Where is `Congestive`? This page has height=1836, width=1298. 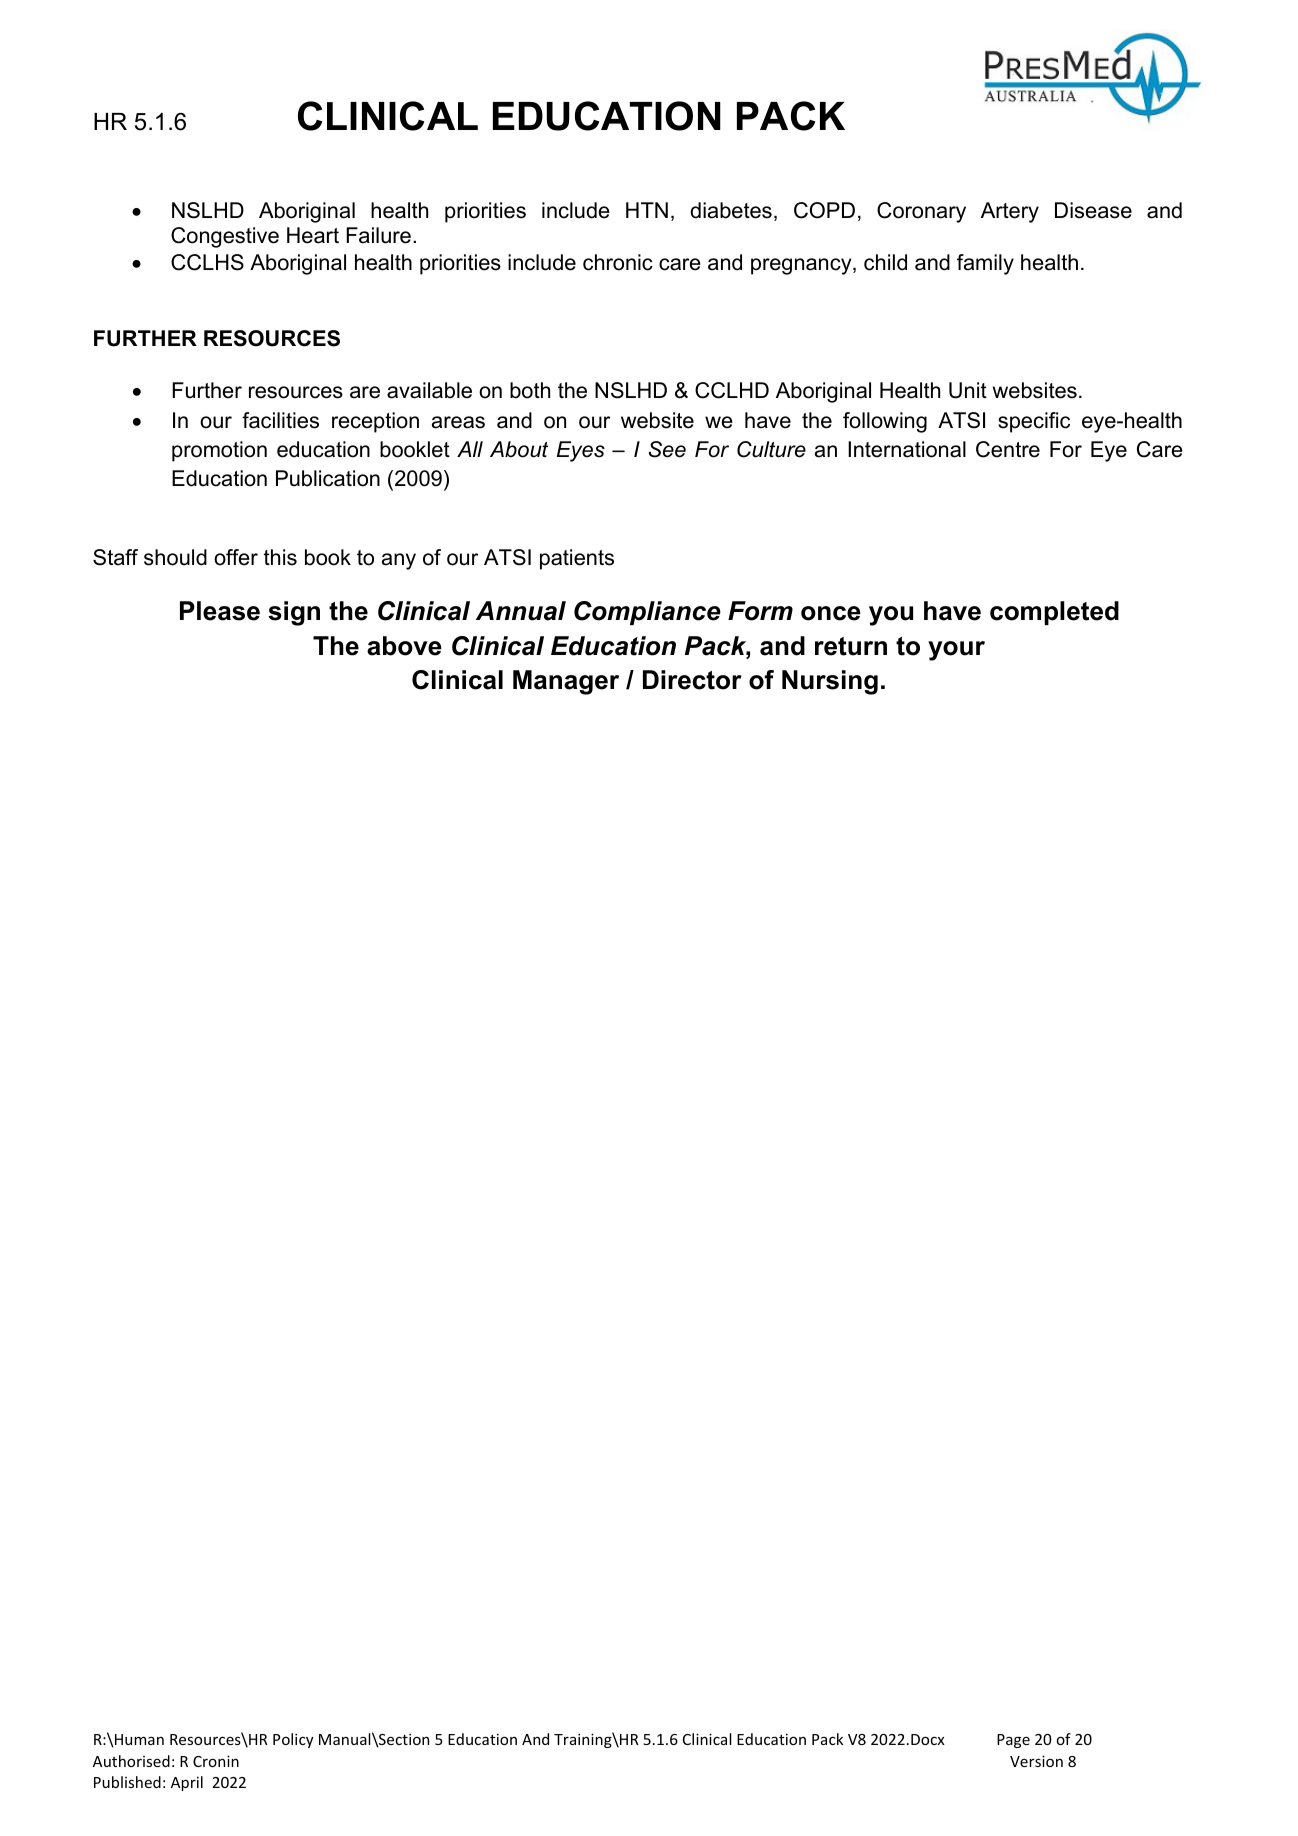 Congestive is located at coordinates (225, 237).
